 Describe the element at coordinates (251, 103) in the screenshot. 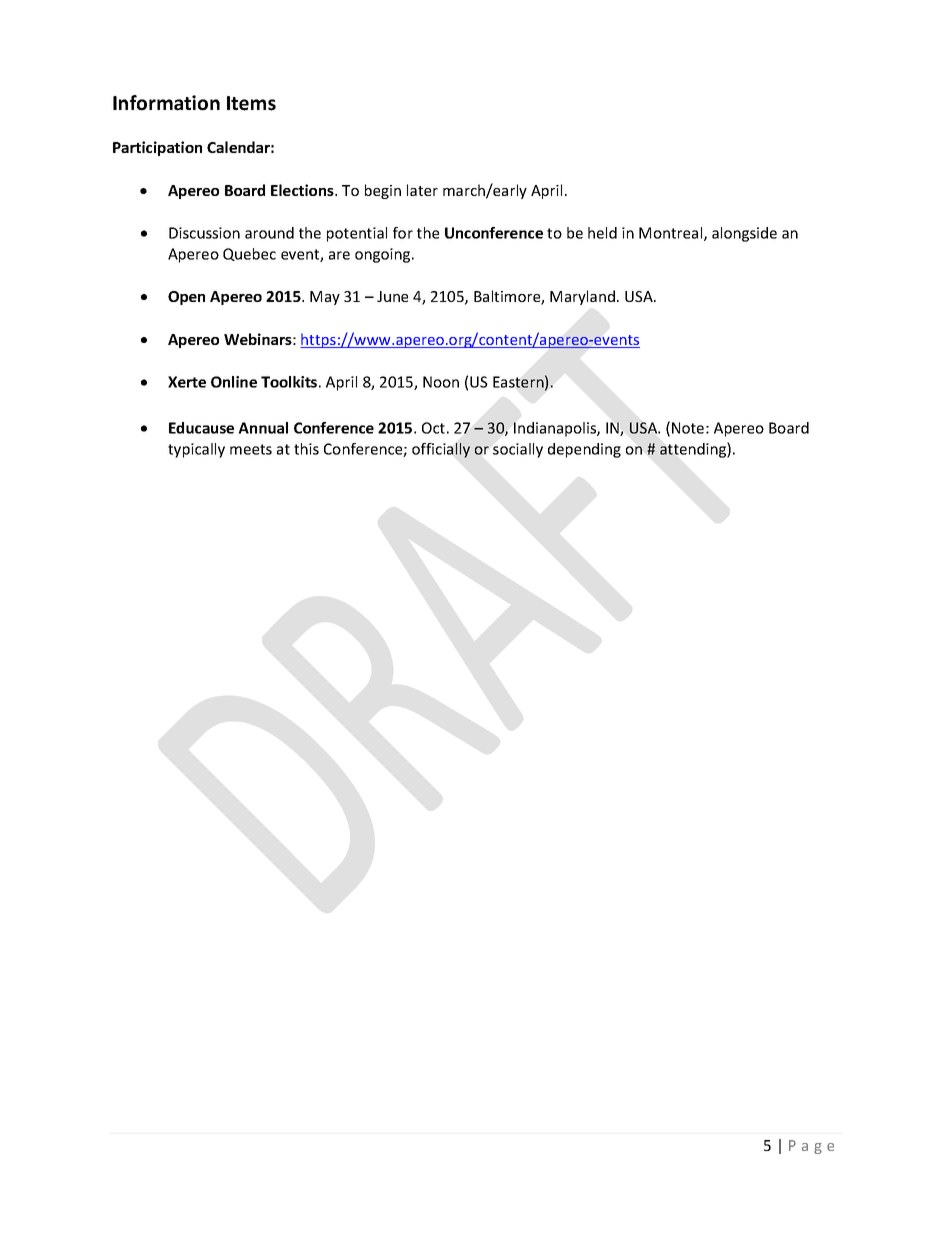

I see `Items` at that location.
